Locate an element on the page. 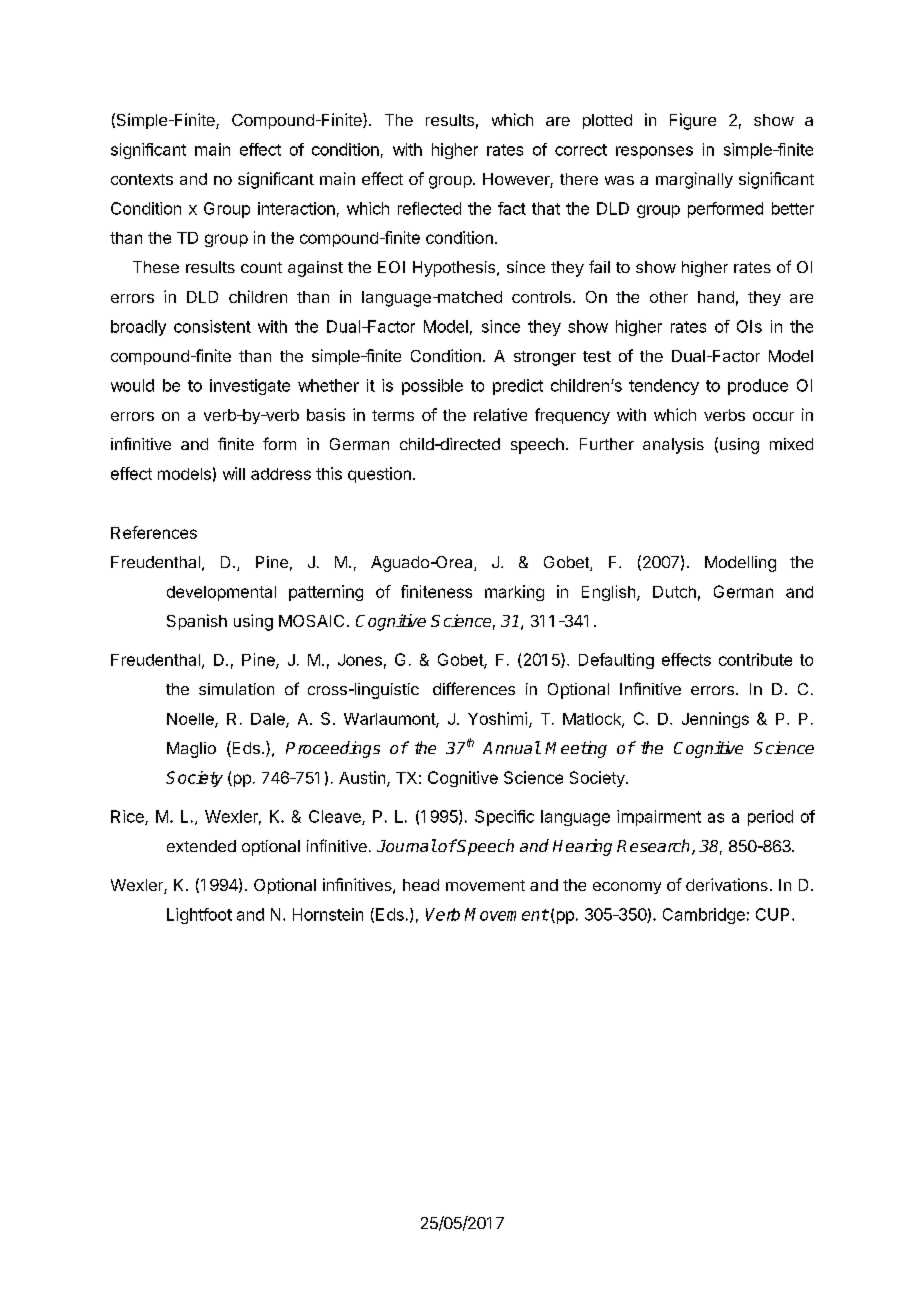  Jennings is located at coordinates (715, 720).
